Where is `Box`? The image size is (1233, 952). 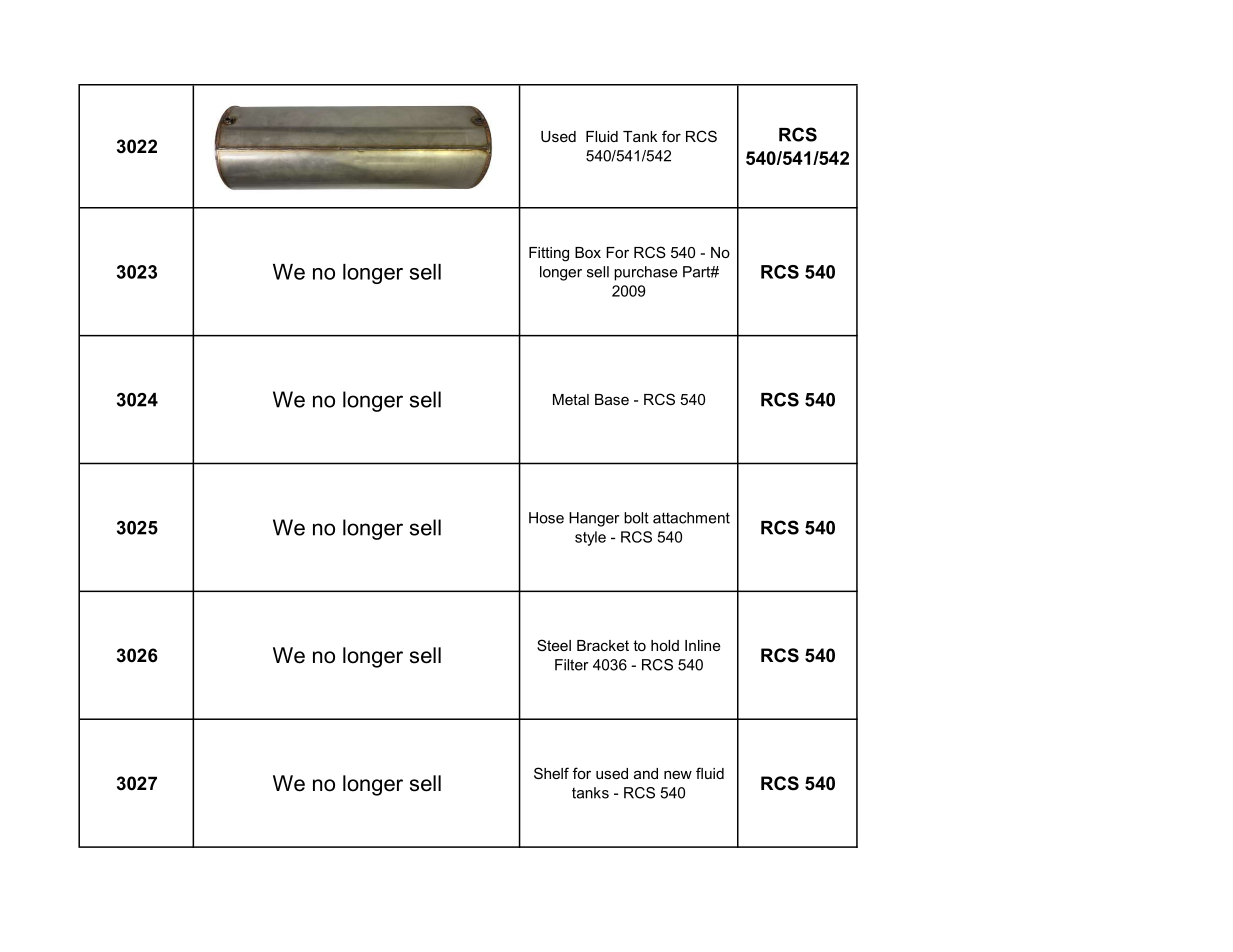 Box is located at coordinates (588, 252).
